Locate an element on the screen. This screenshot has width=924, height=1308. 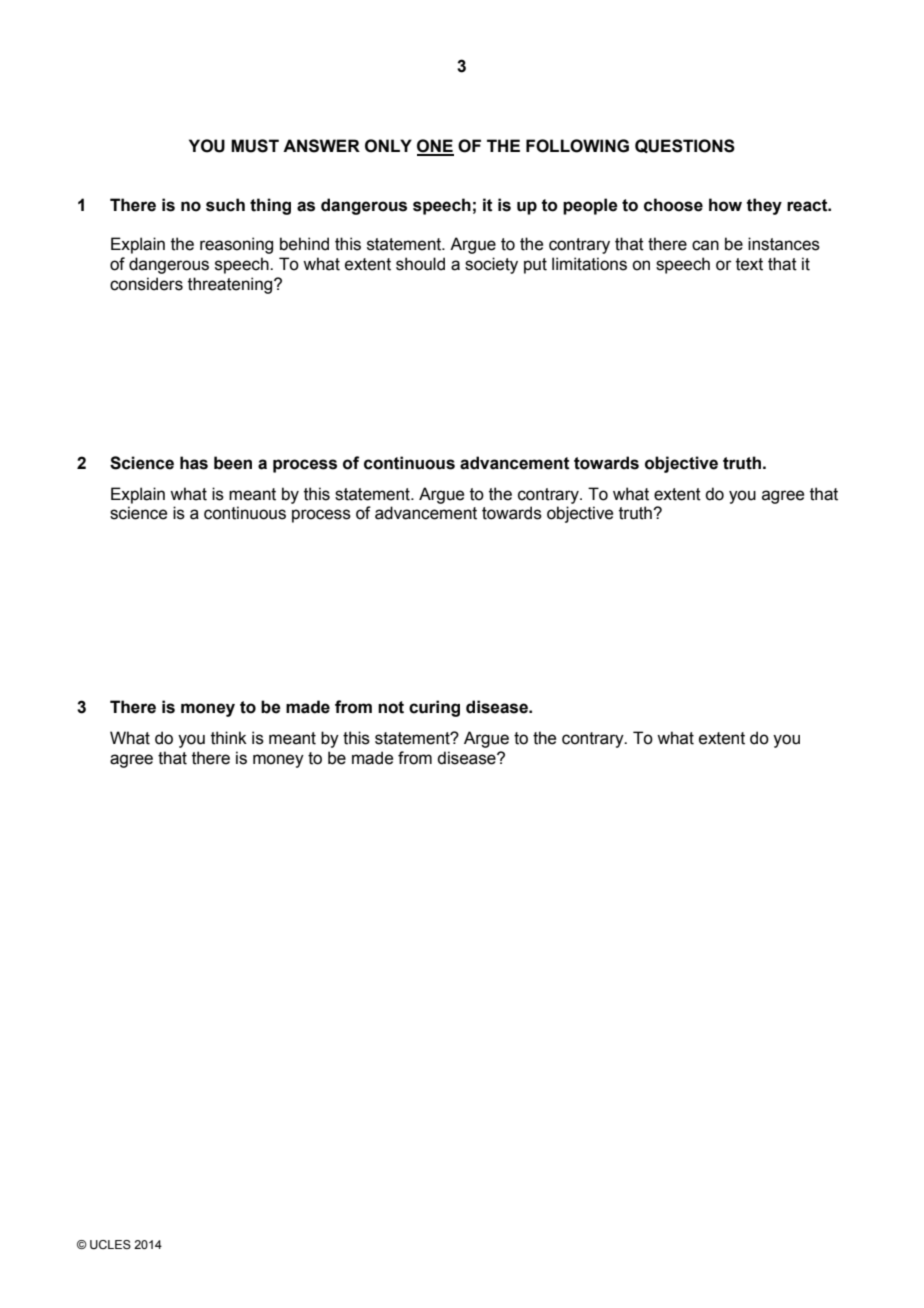
QUESTIONS is located at coordinates (685, 146).
